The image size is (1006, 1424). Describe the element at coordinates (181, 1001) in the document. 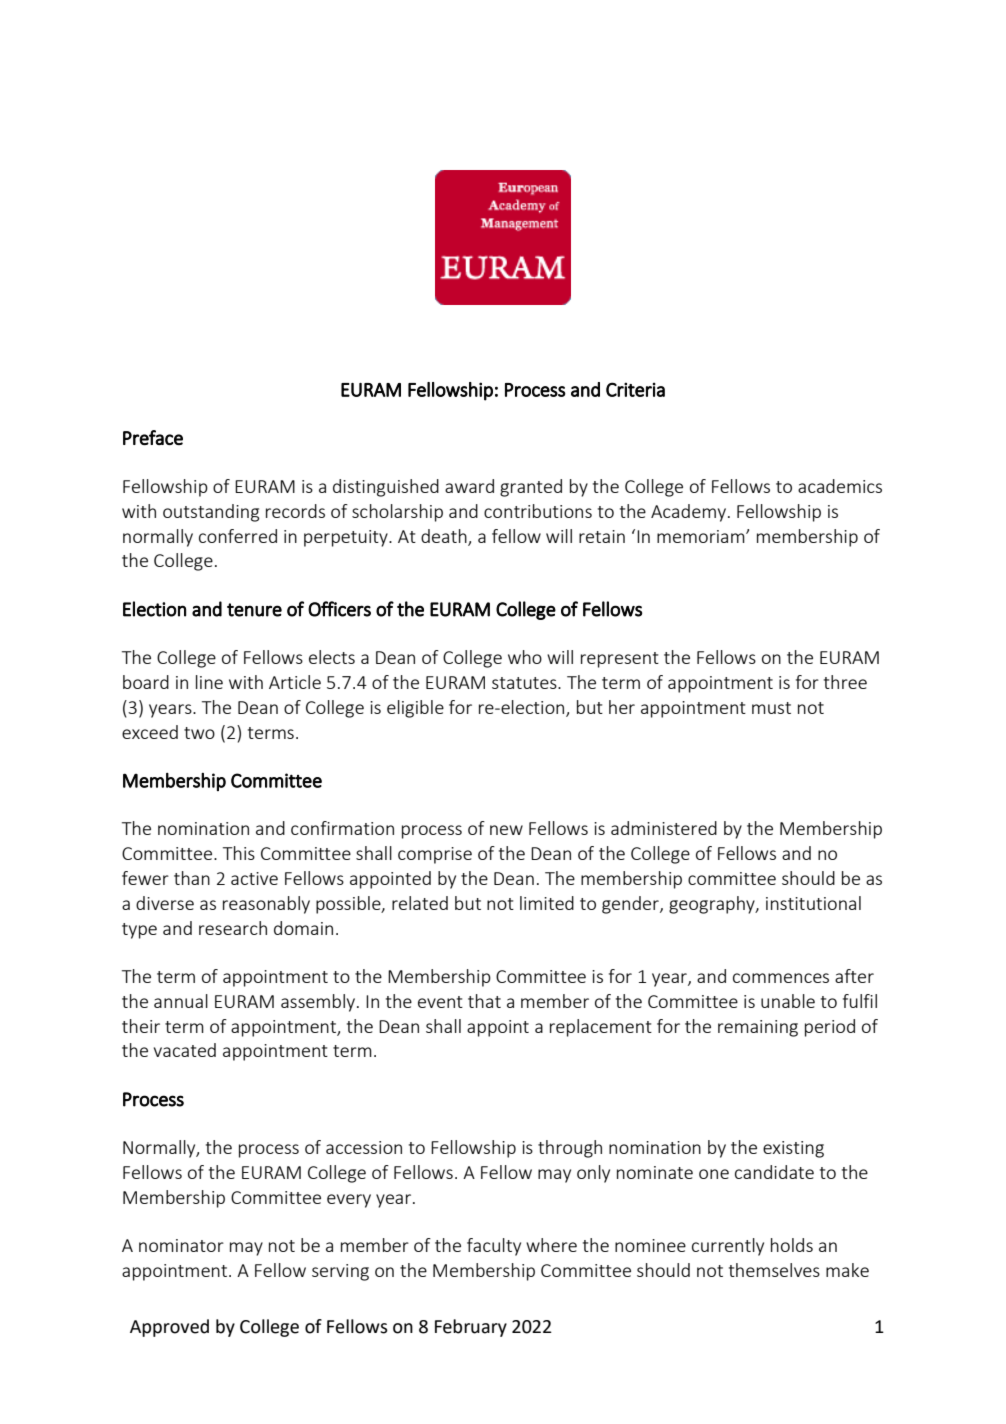

I see `annual` at that location.
